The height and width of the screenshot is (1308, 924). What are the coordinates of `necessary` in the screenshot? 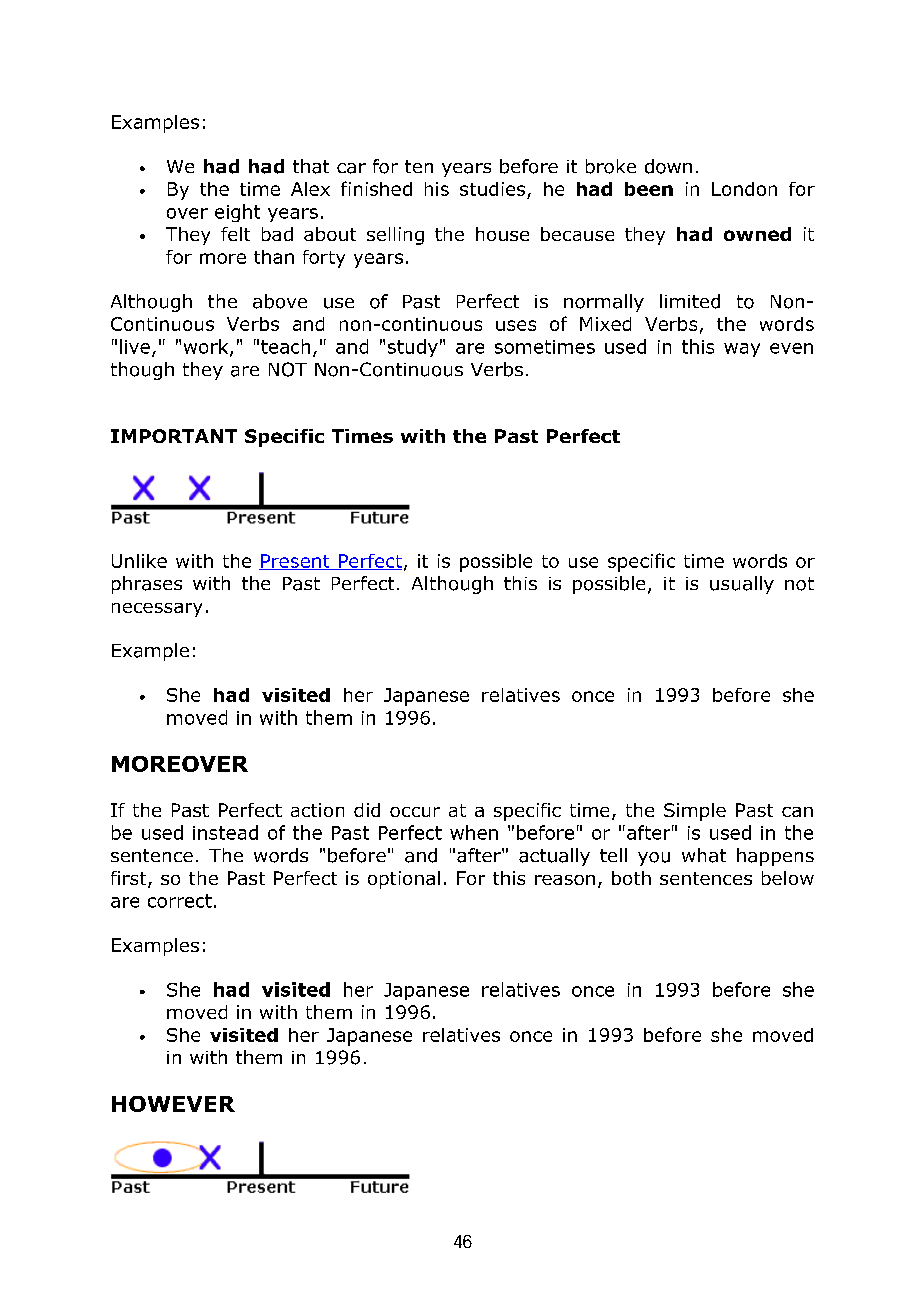 It's located at (157, 610).
